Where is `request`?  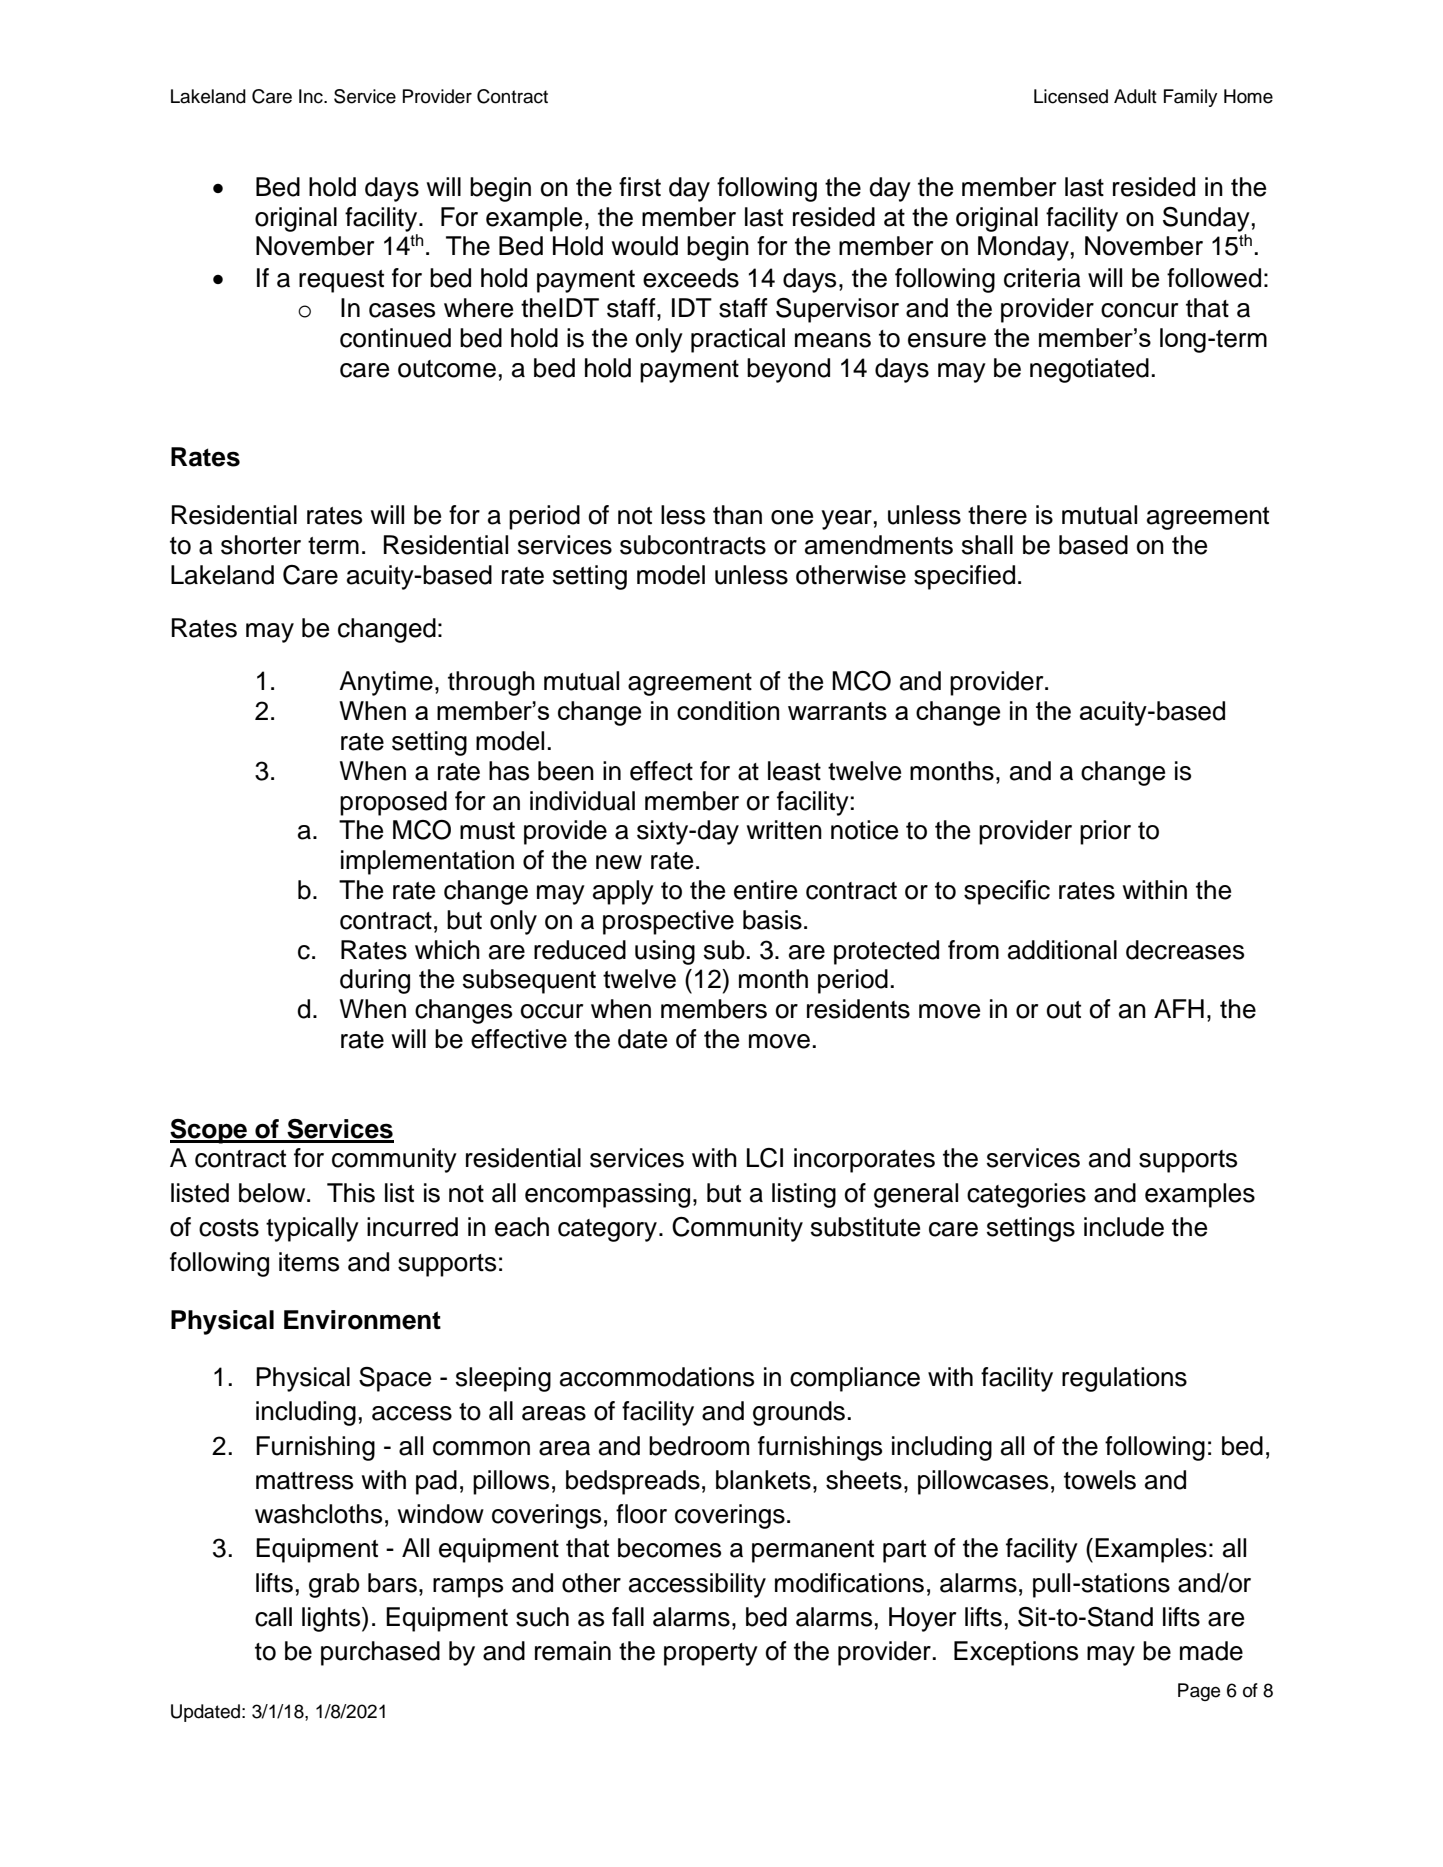
request is located at coordinates (341, 281).
